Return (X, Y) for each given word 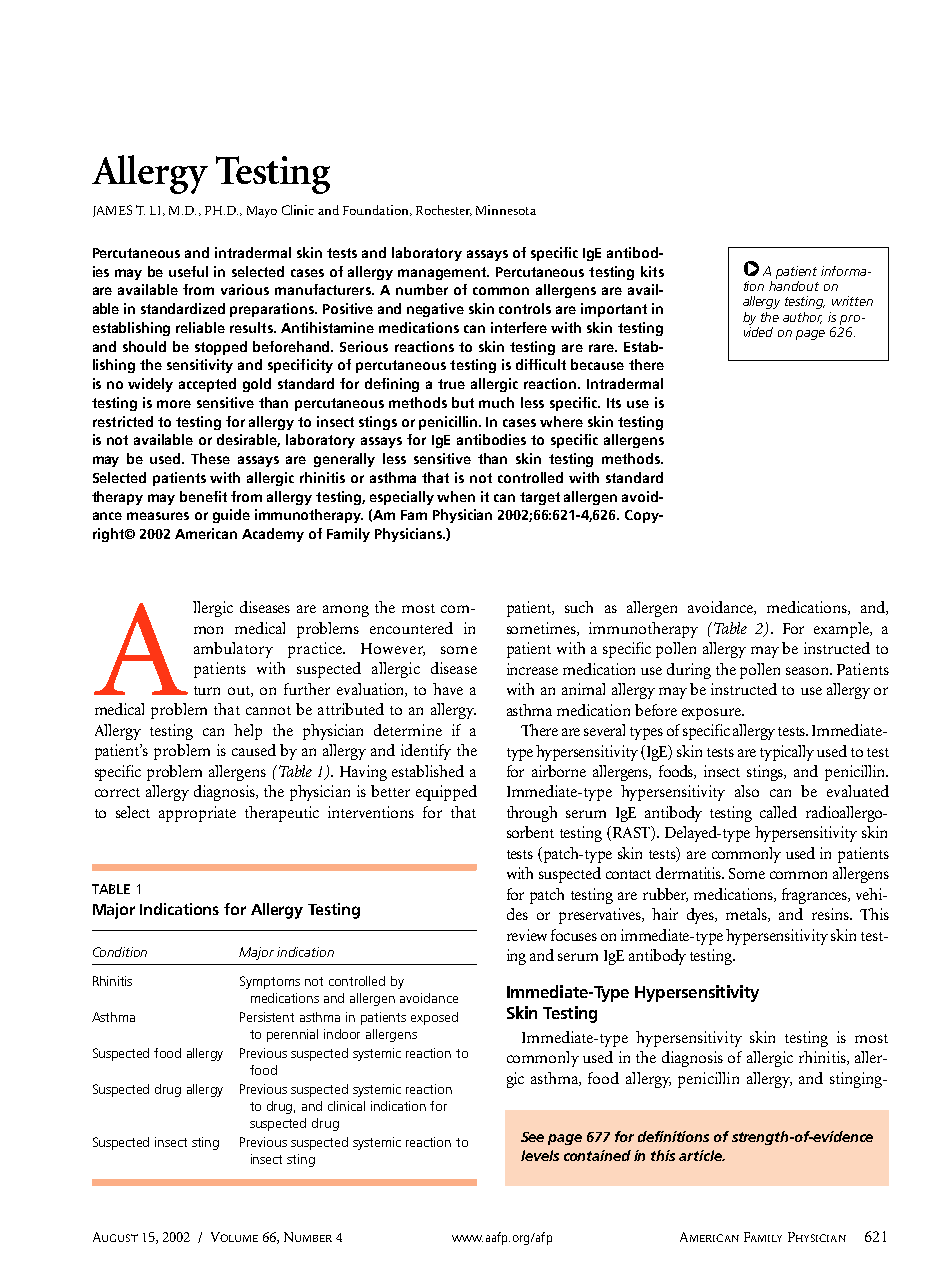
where (561, 421)
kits (652, 271)
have (448, 689)
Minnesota (506, 210)
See (532, 1137)
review (527, 935)
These (210, 458)
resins (831, 914)
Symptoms (270, 982)
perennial (292, 1035)
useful (188, 271)
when (456, 496)
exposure (712, 714)
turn (207, 690)
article (701, 1155)
